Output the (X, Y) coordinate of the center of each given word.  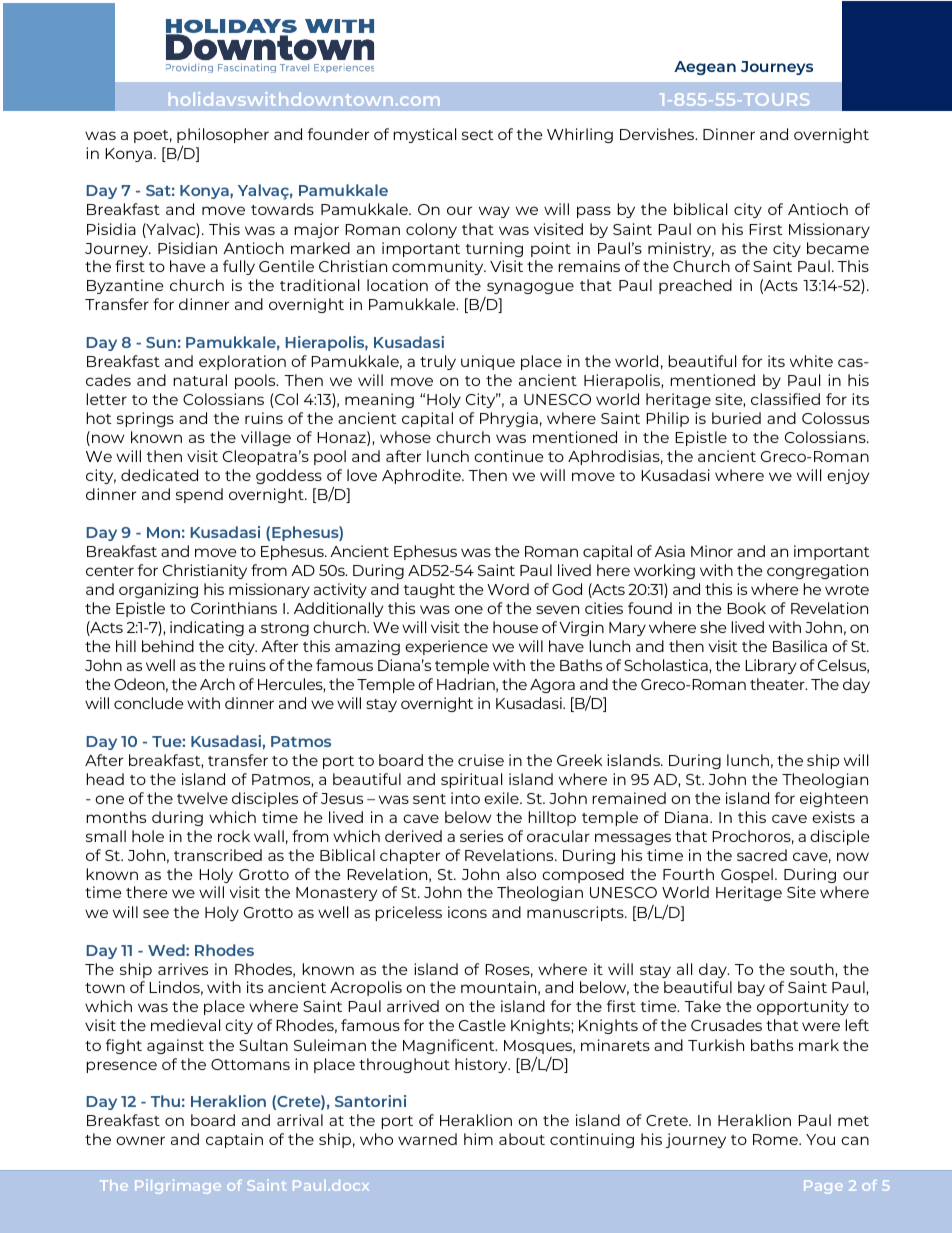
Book (746, 608)
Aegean (705, 68)
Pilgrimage (178, 1186)
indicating (207, 628)
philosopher (223, 135)
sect (477, 135)
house (515, 627)
